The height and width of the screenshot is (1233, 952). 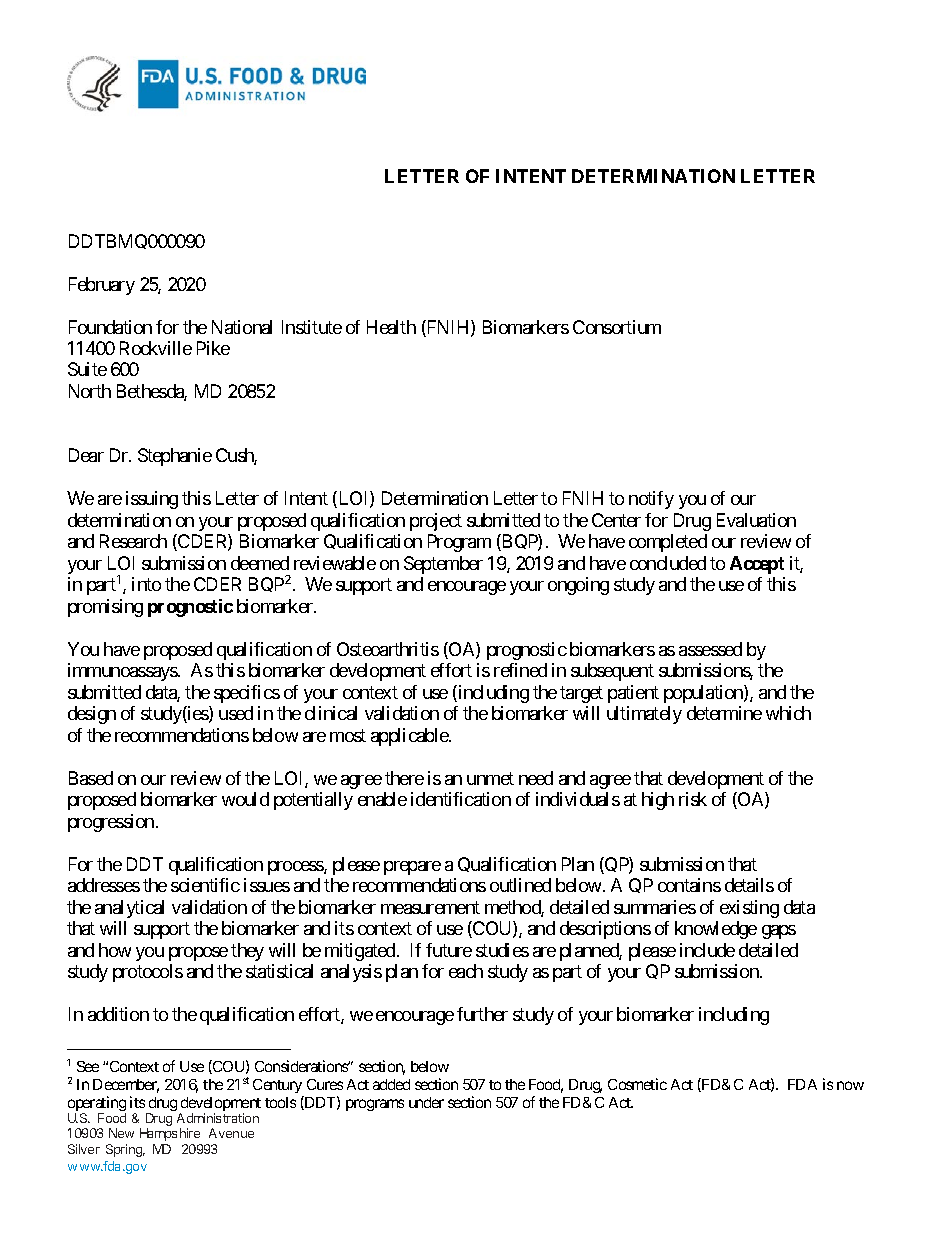 I want to click on September, so click(x=443, y=565).
